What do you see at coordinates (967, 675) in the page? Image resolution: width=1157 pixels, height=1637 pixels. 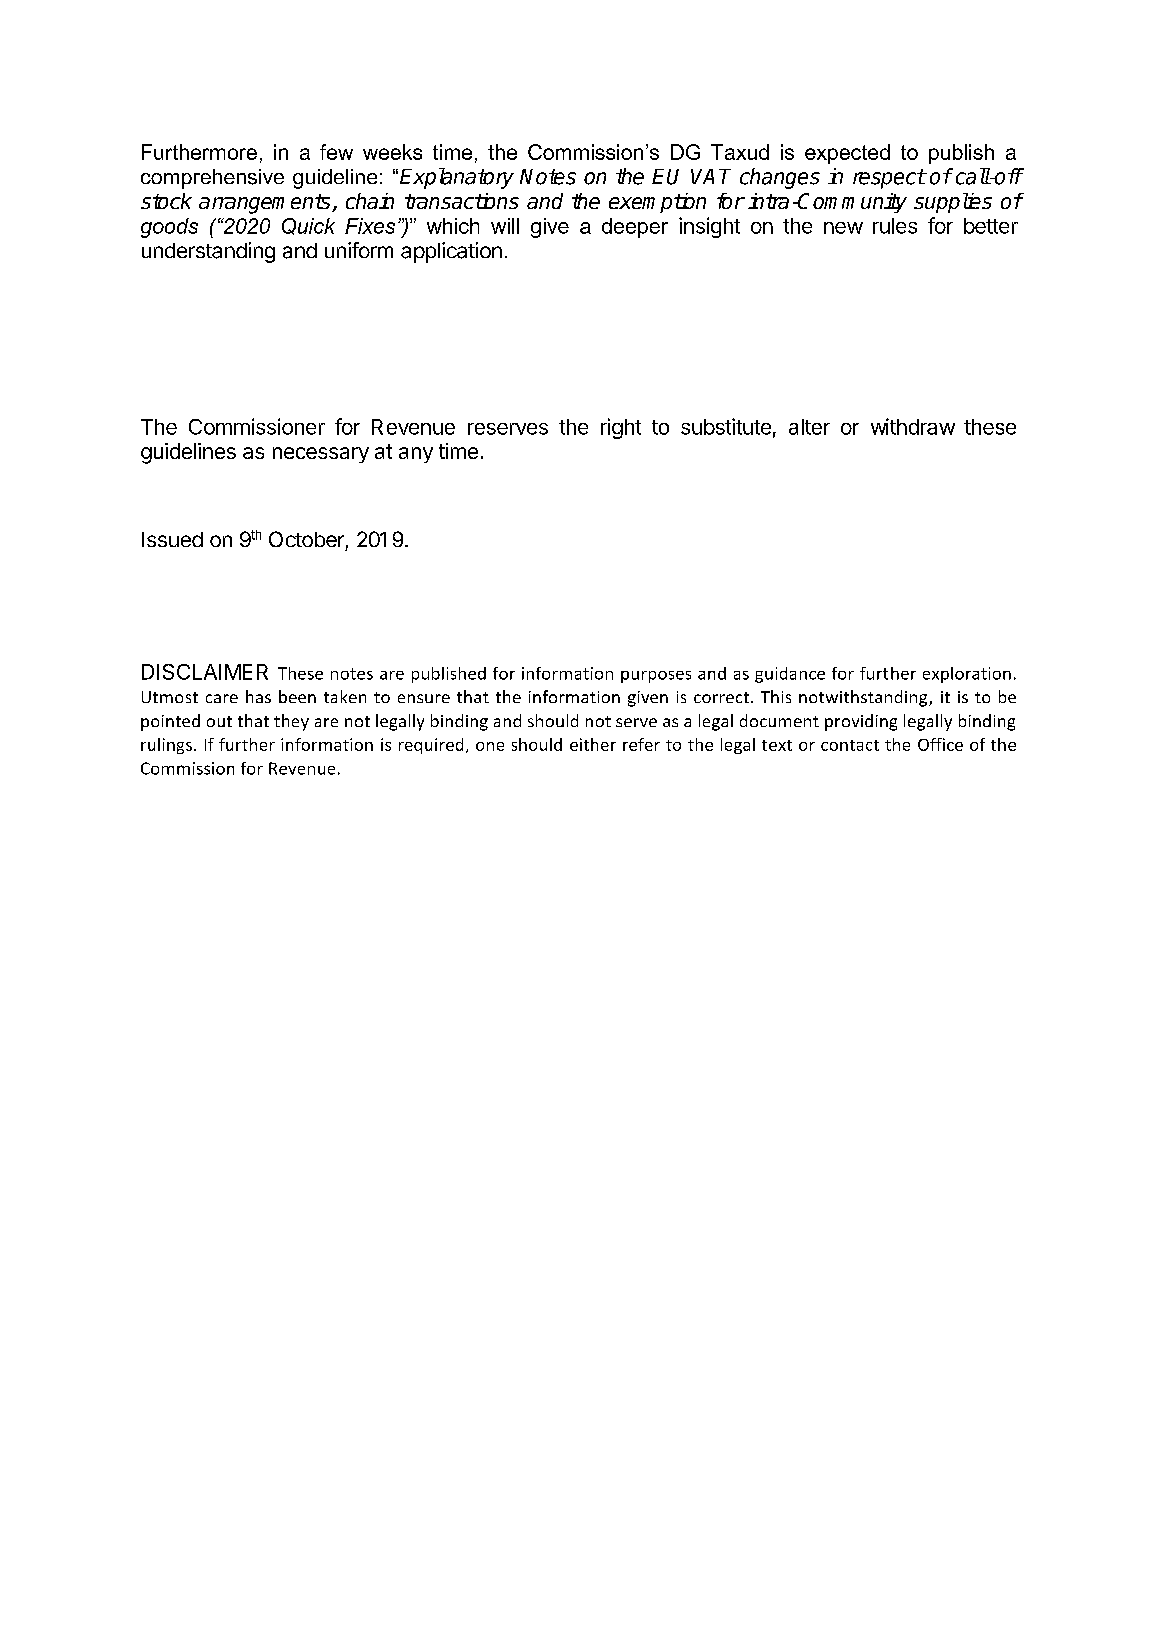 I see `exploration` at bounding box center [967, 675].
